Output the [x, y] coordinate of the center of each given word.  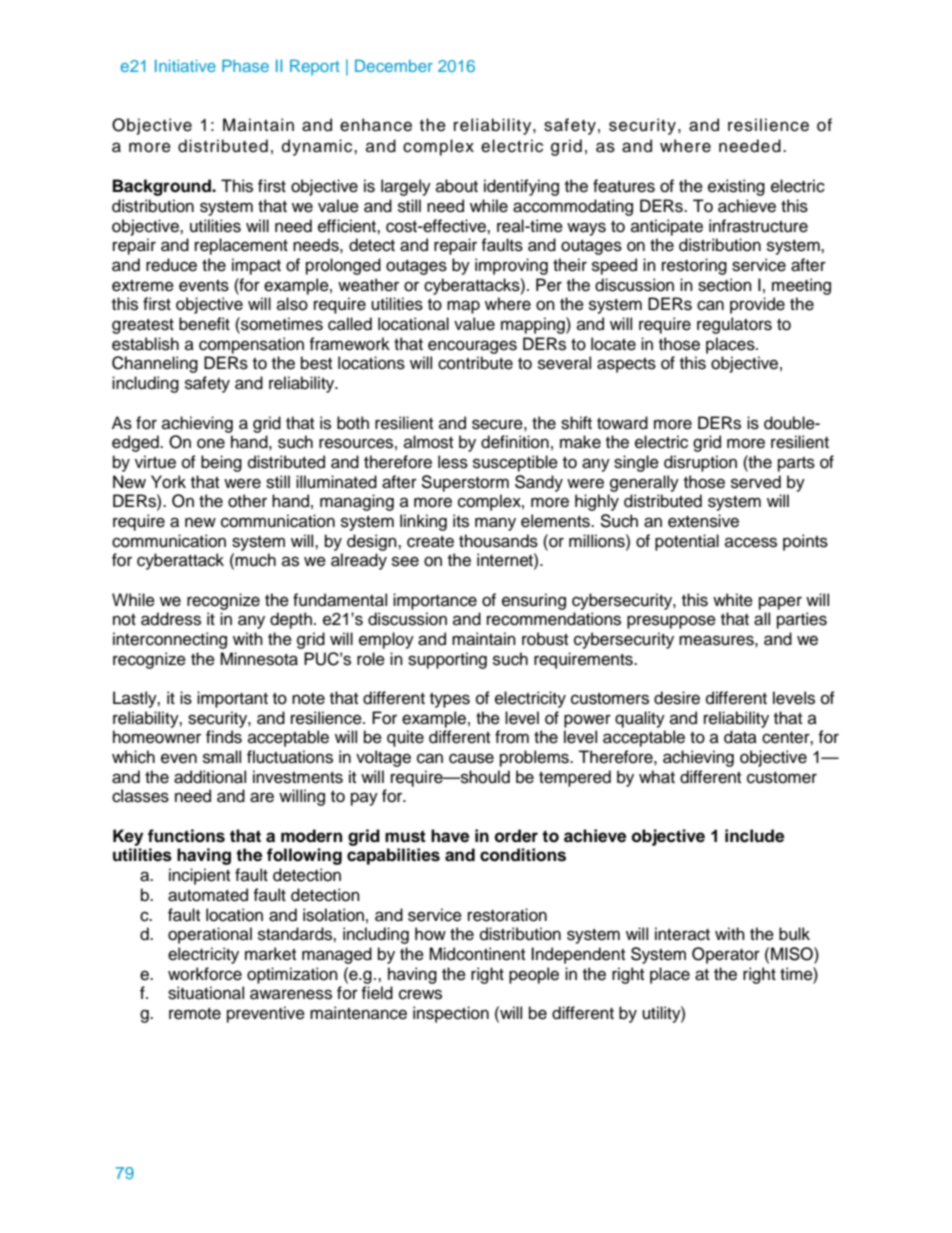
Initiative [185, 66]
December [394, 65]
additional [210, 777]
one [211, 443]
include [754, 836]
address [171, 619]
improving [511, 266]
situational [206, 993]
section [725, 285]
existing [736, 187]
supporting [447, 660]
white [733, 600]
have [450, 836]
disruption [700, 463]
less [453, 462]
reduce [171, 265]
